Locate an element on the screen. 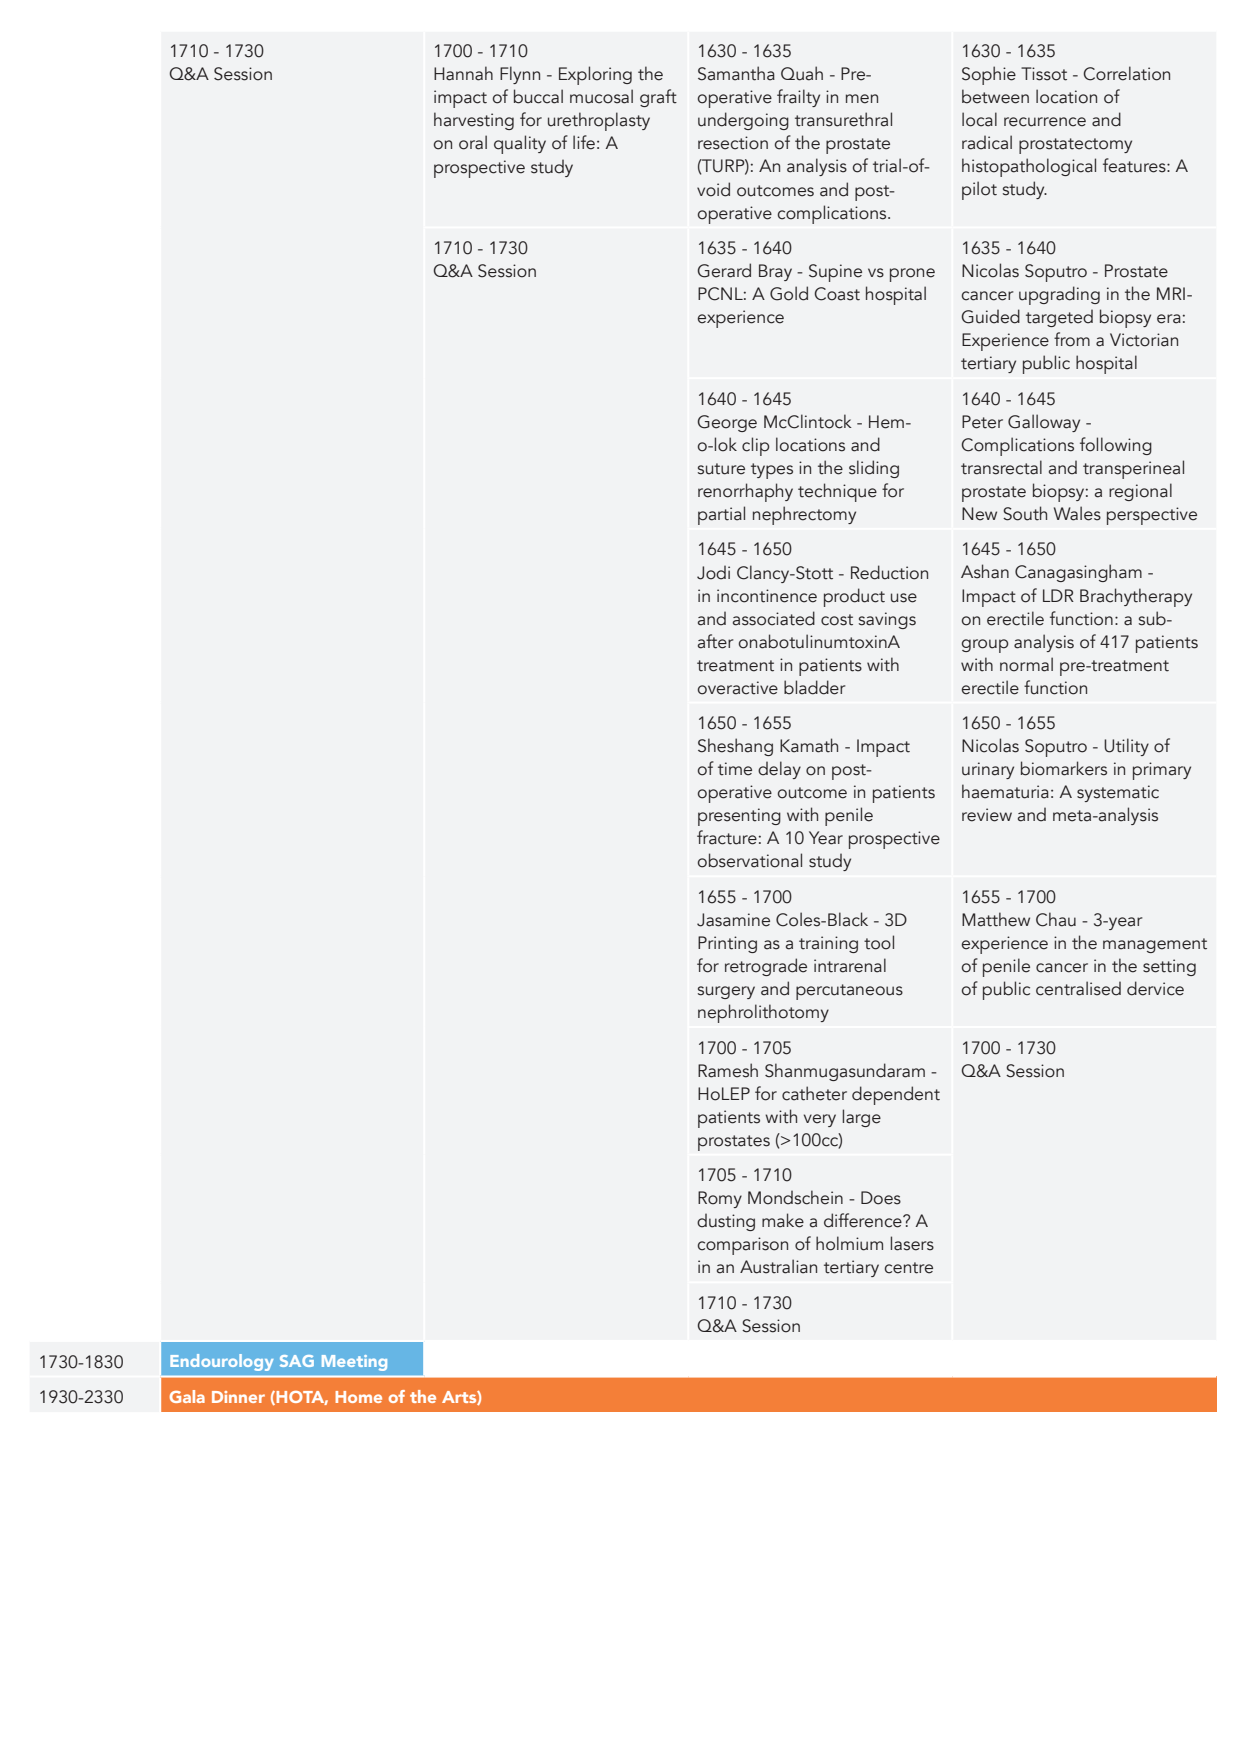  graft is located at coordinates (658, 98).
